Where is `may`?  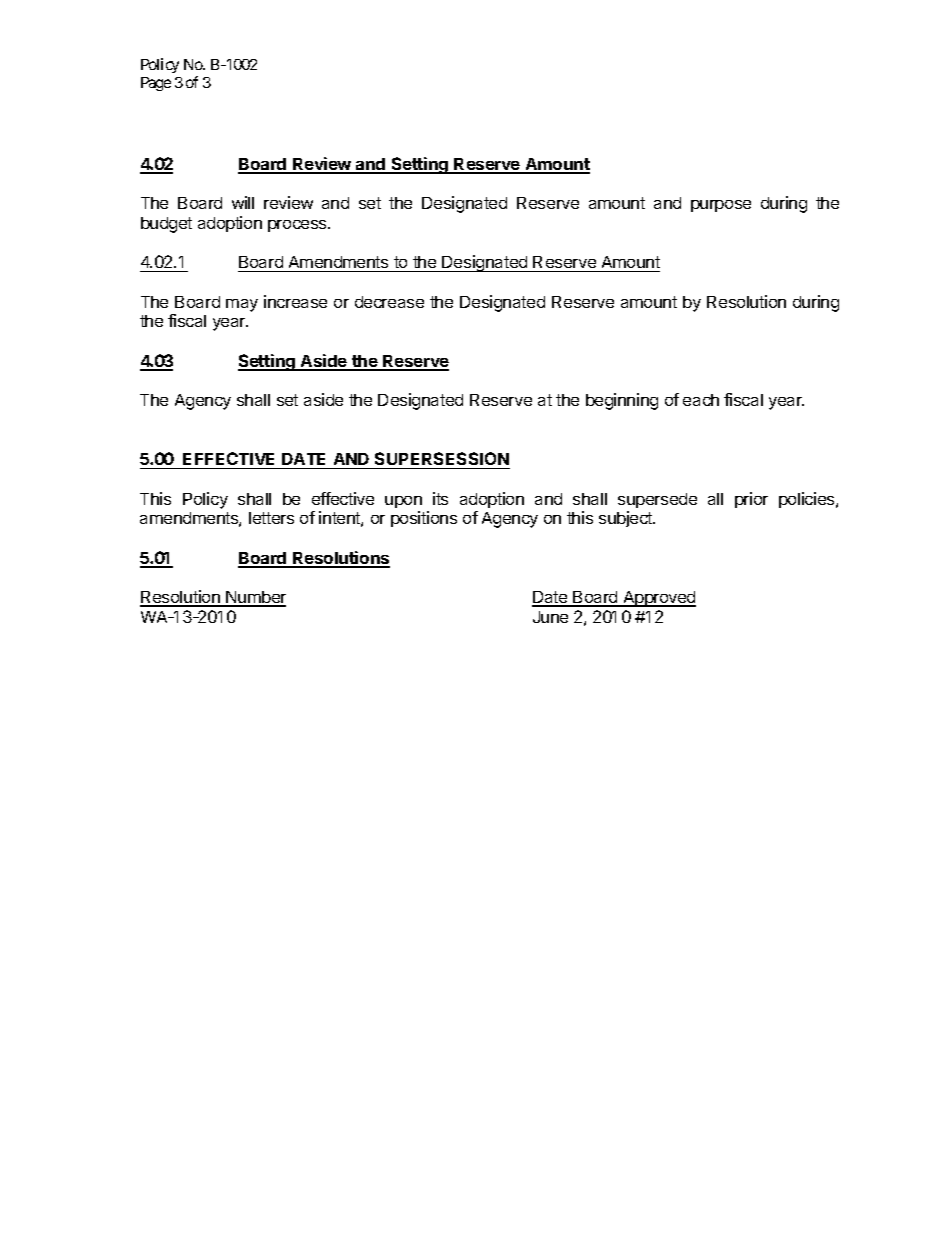
may is located at coordinates (242, 305).
